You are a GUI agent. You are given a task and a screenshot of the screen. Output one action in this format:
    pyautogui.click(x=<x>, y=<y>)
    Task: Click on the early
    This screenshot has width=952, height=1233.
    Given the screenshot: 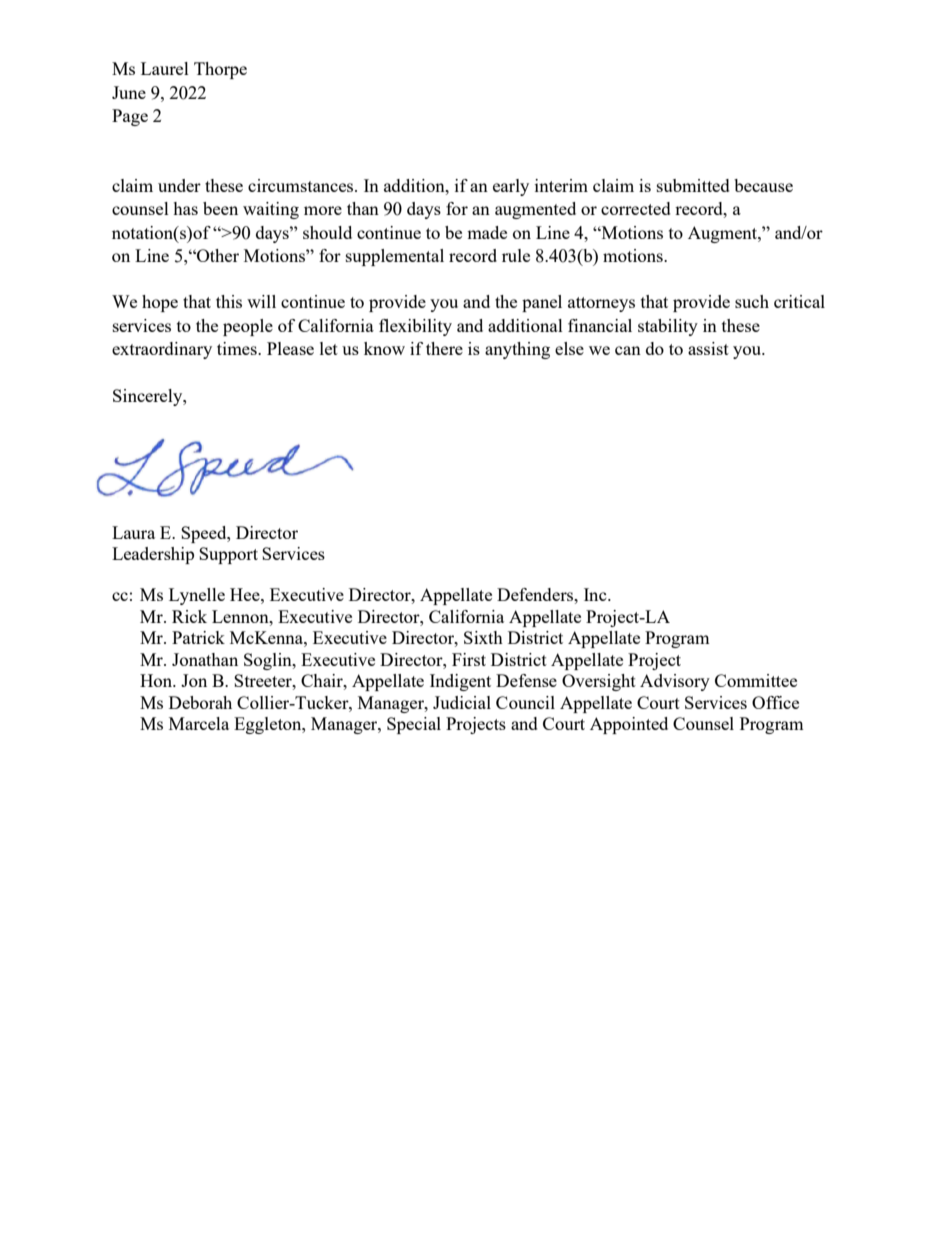 What is the action you would take?
    pyautogui.click(x=511, y=187)
